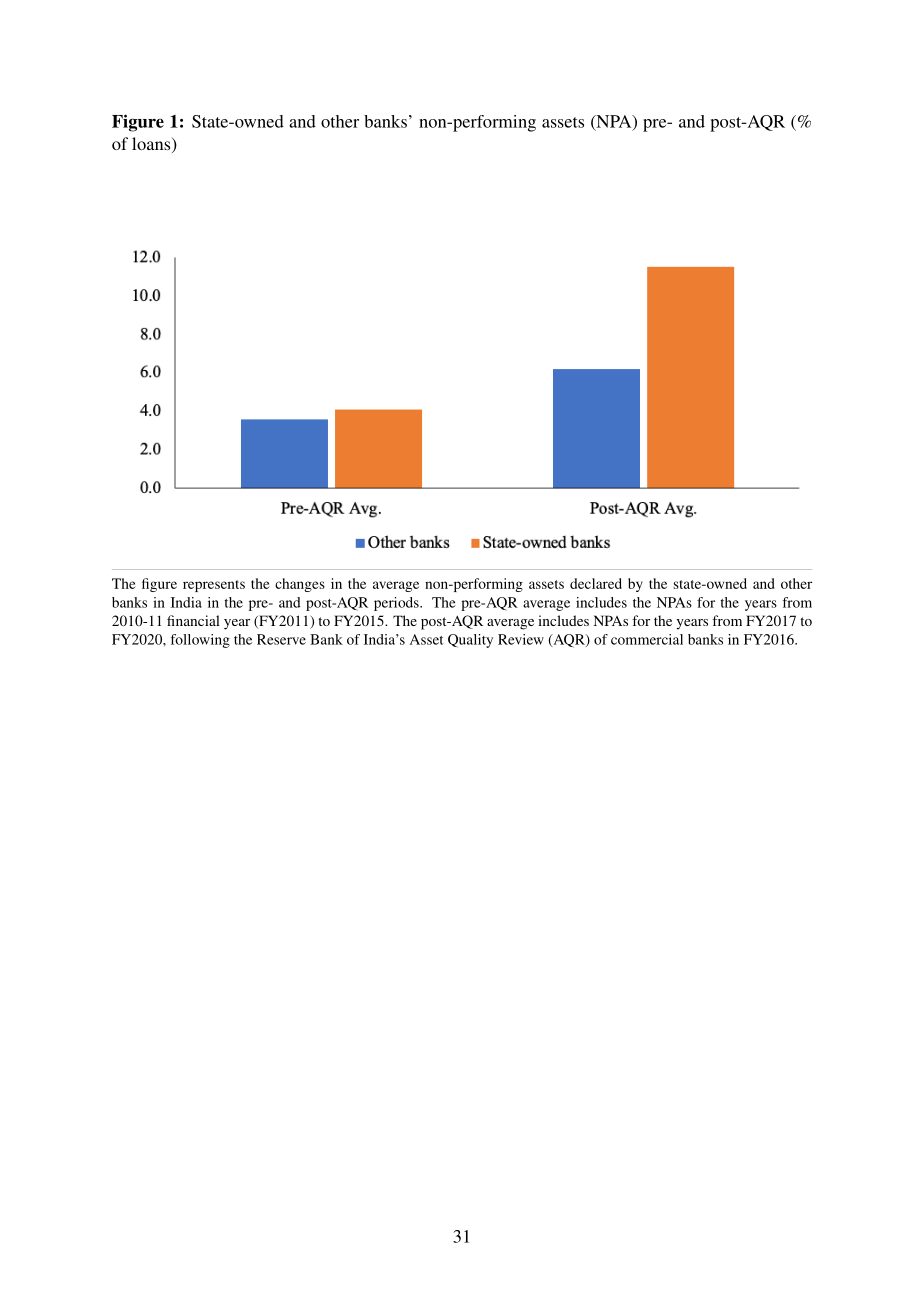 The height and width of the document is (1308, 924). Describe the element at coordinates (596, 583) in the document. I see `declared` at that location.
